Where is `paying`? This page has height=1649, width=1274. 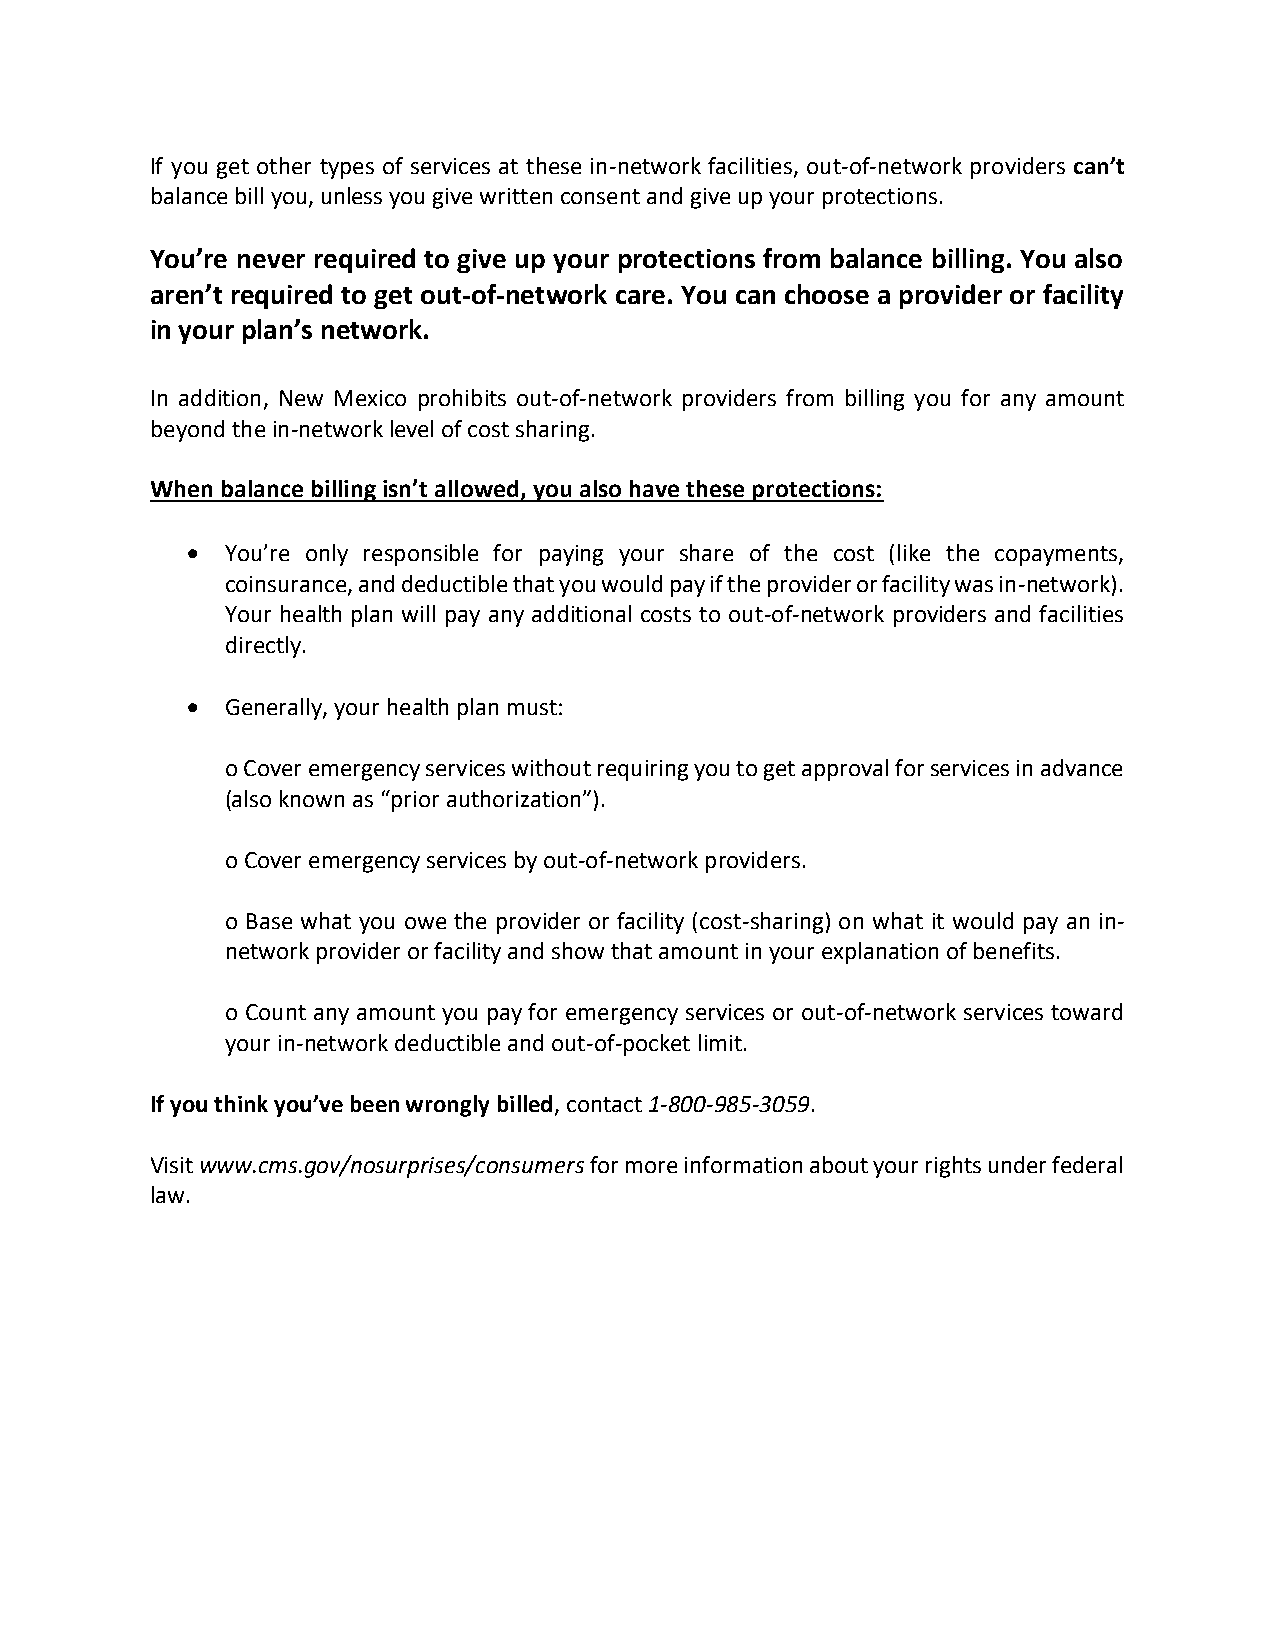
paying is located at coordinates (571, 555).
